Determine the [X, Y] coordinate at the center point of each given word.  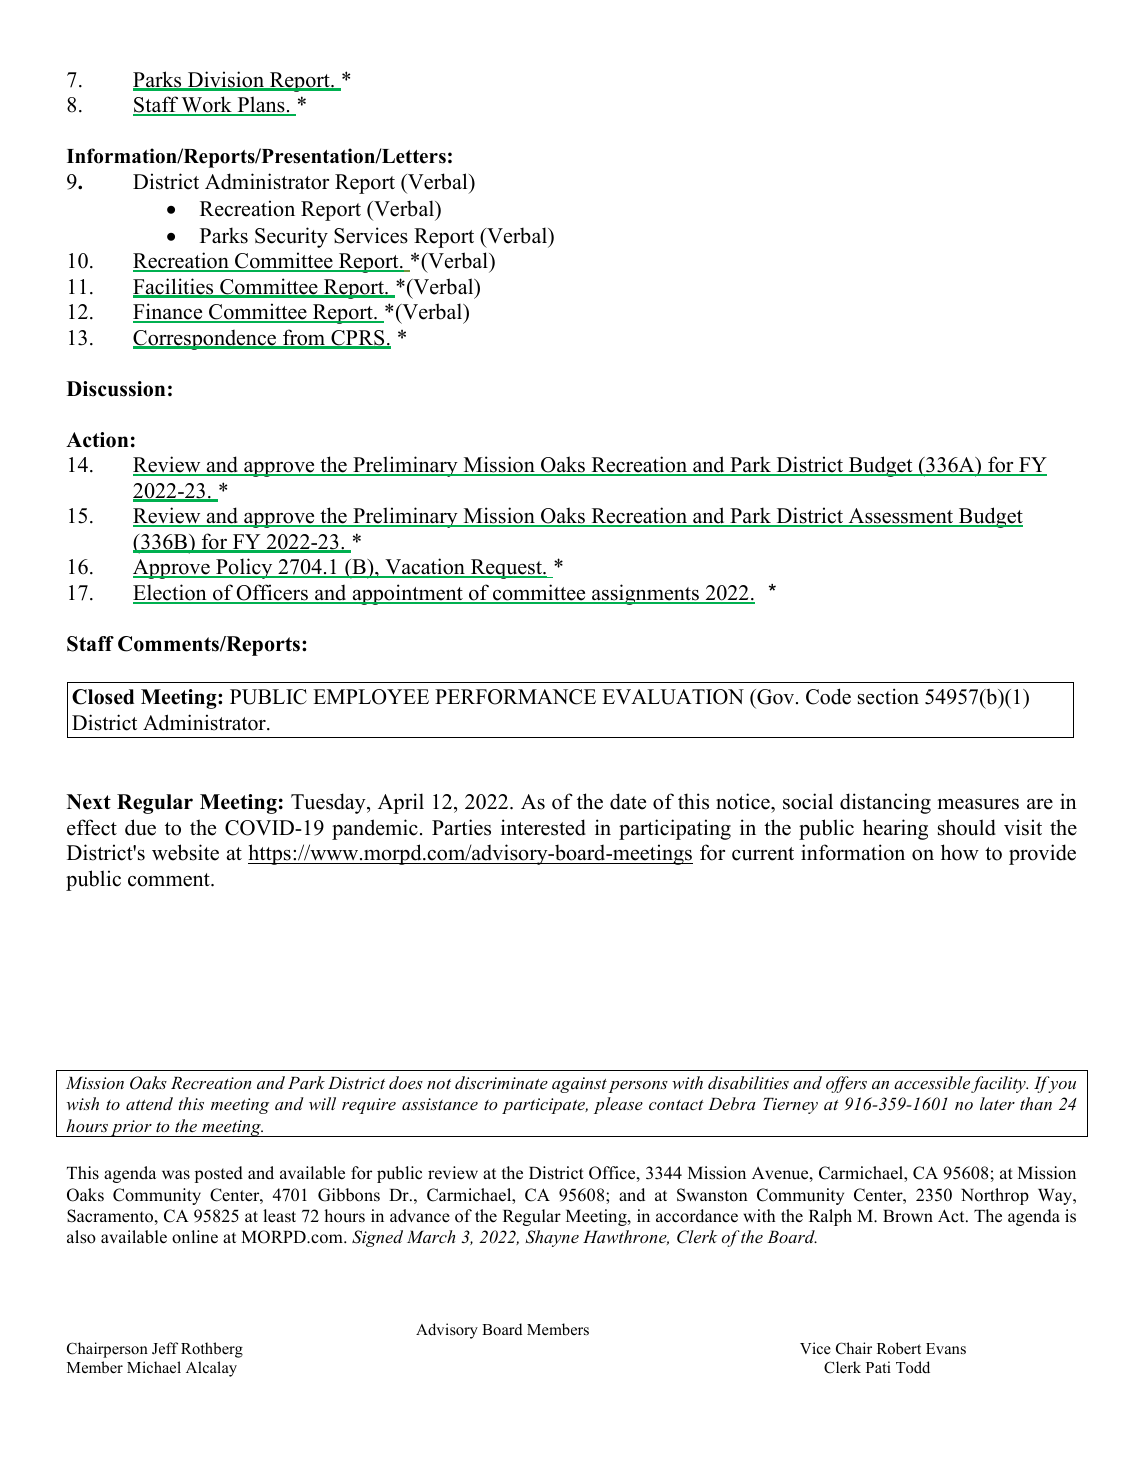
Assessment [901, 517]
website [185, 852]
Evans [946, 1349]
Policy [244, 568]
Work [207, 105]
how [960, 852]
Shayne [552, 1238]
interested [543, 827]
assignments [645, 594]
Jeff [165, 1348]
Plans [261, 105]
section [888, 696]
